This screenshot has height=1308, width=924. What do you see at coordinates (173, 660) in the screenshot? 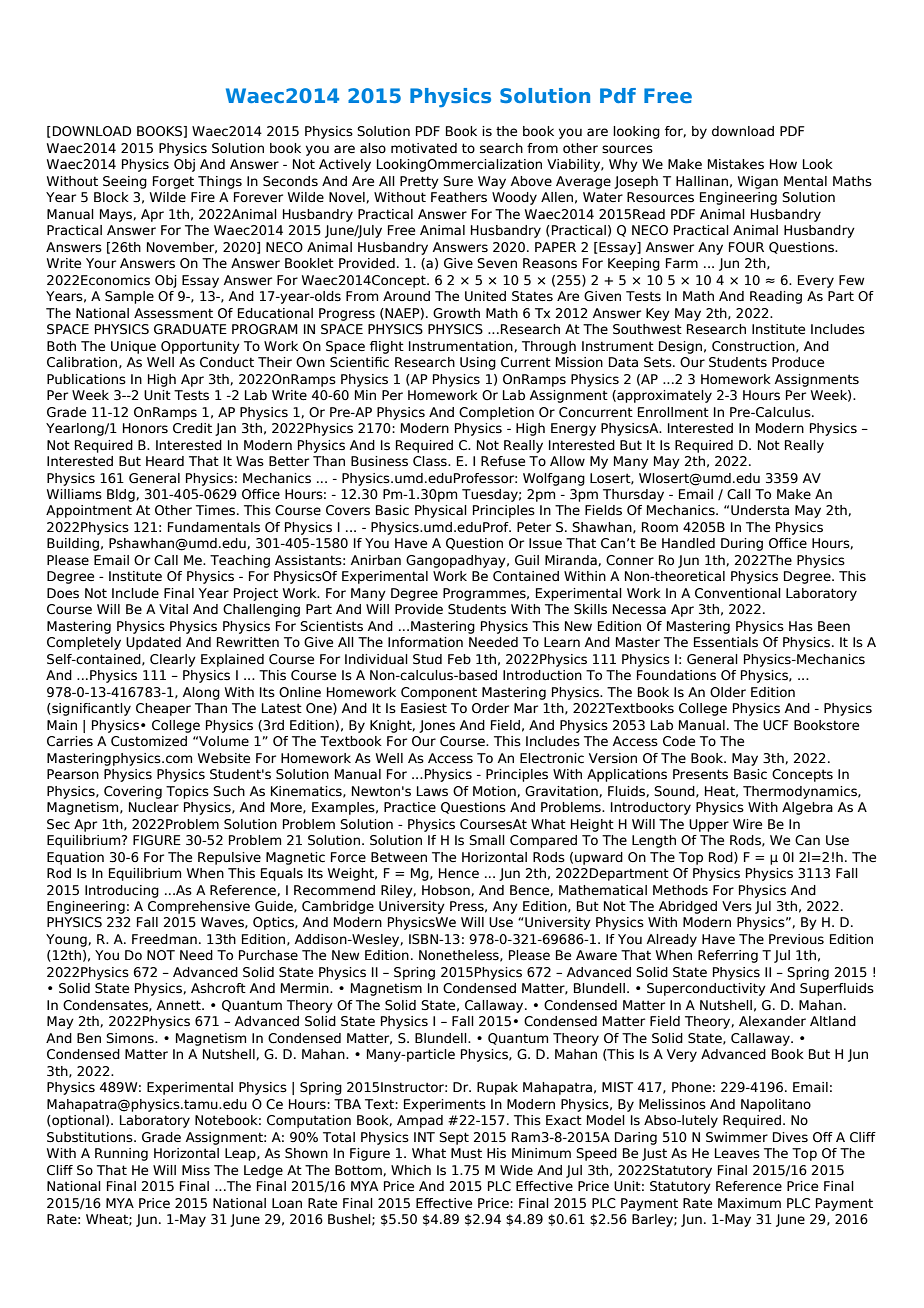
I see `Clearly` at bounding box center [173, 660].
